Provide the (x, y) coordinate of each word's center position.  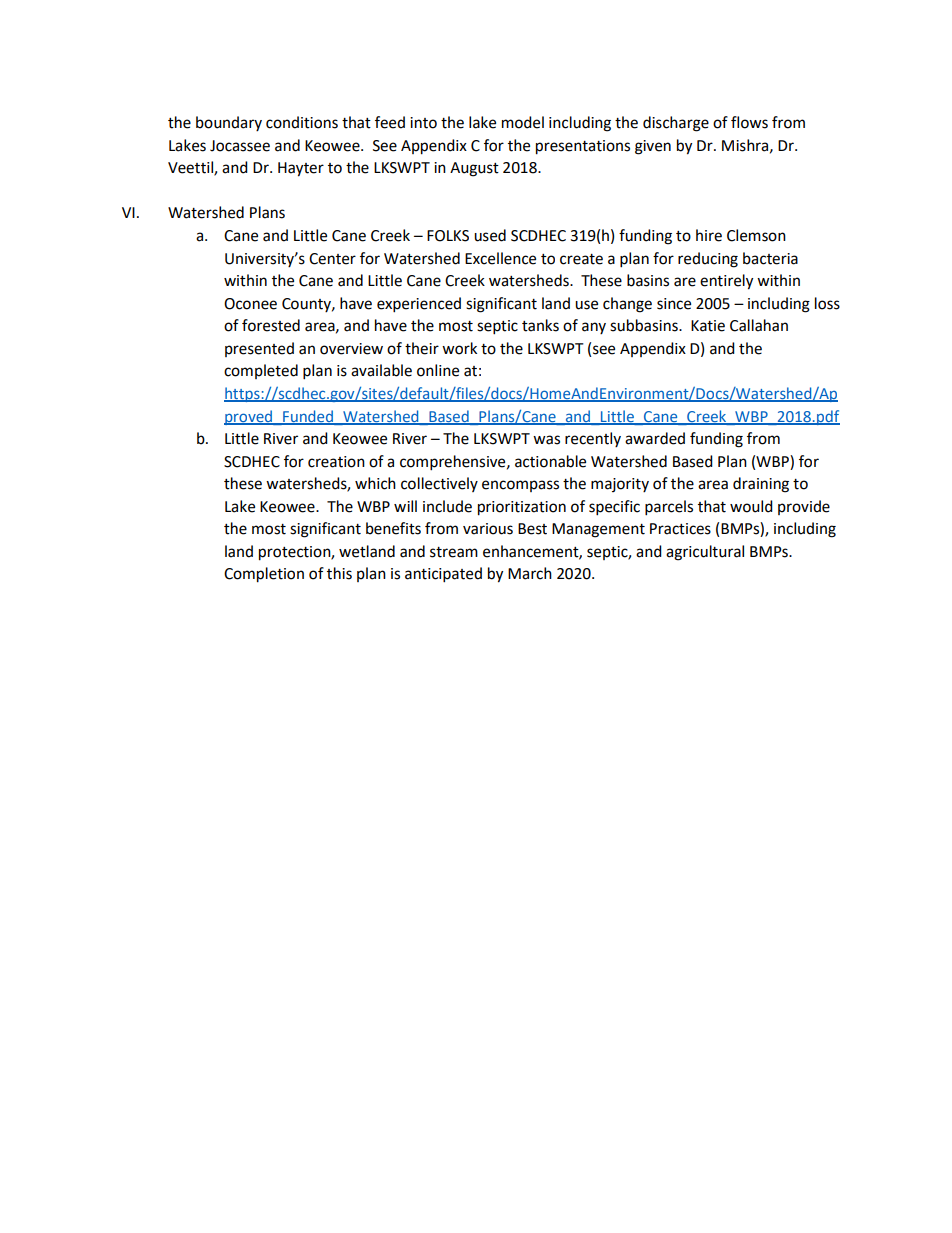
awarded (655, 438)
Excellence (500, 258)
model (523, 122)
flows (749, 122)
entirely (726, 282)
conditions (302, 122)
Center (332, 259)
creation (336, 462)
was (546, 440)
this (339, 573)
